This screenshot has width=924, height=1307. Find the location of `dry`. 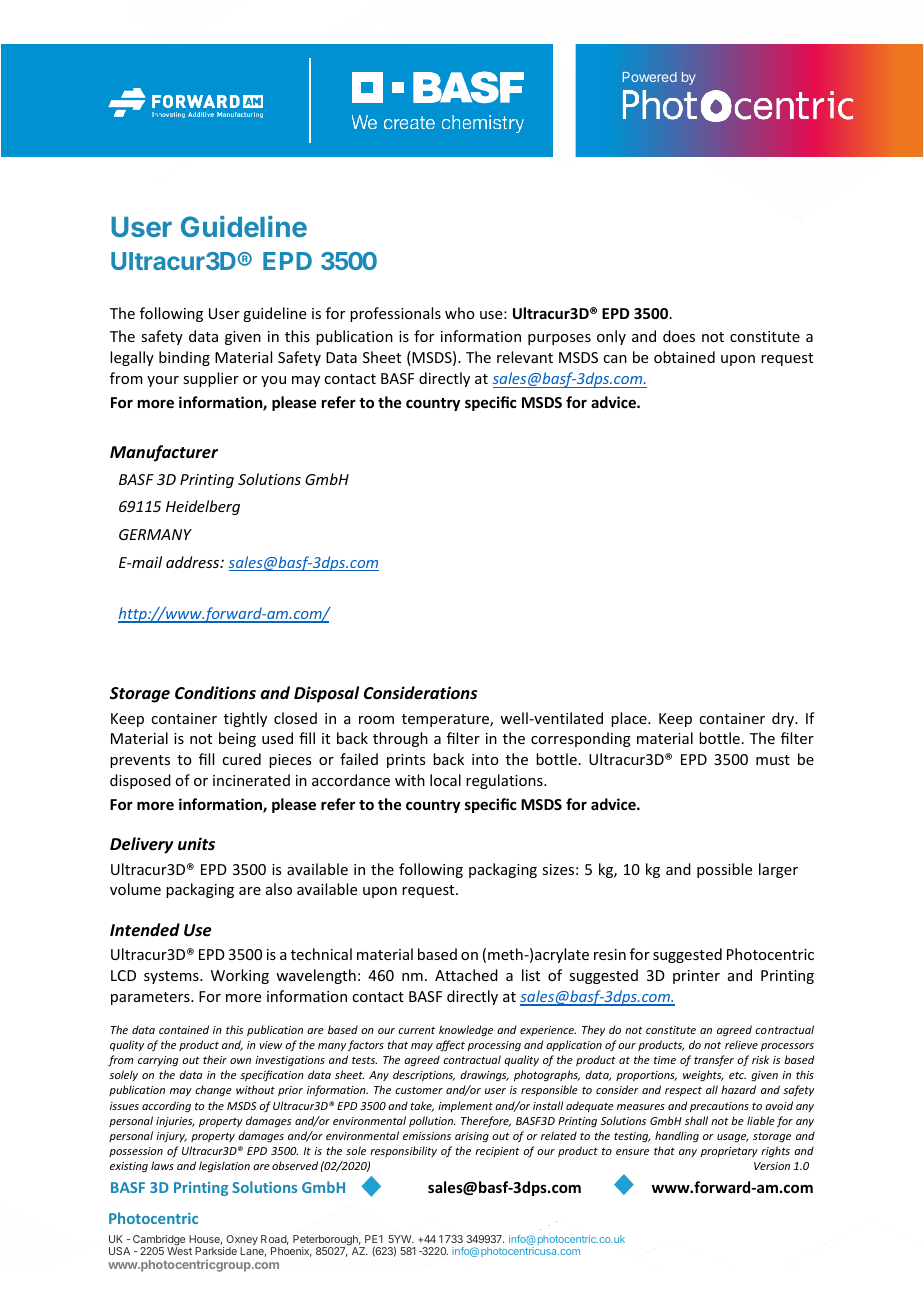

dry is located at coordinates (784, 719).
